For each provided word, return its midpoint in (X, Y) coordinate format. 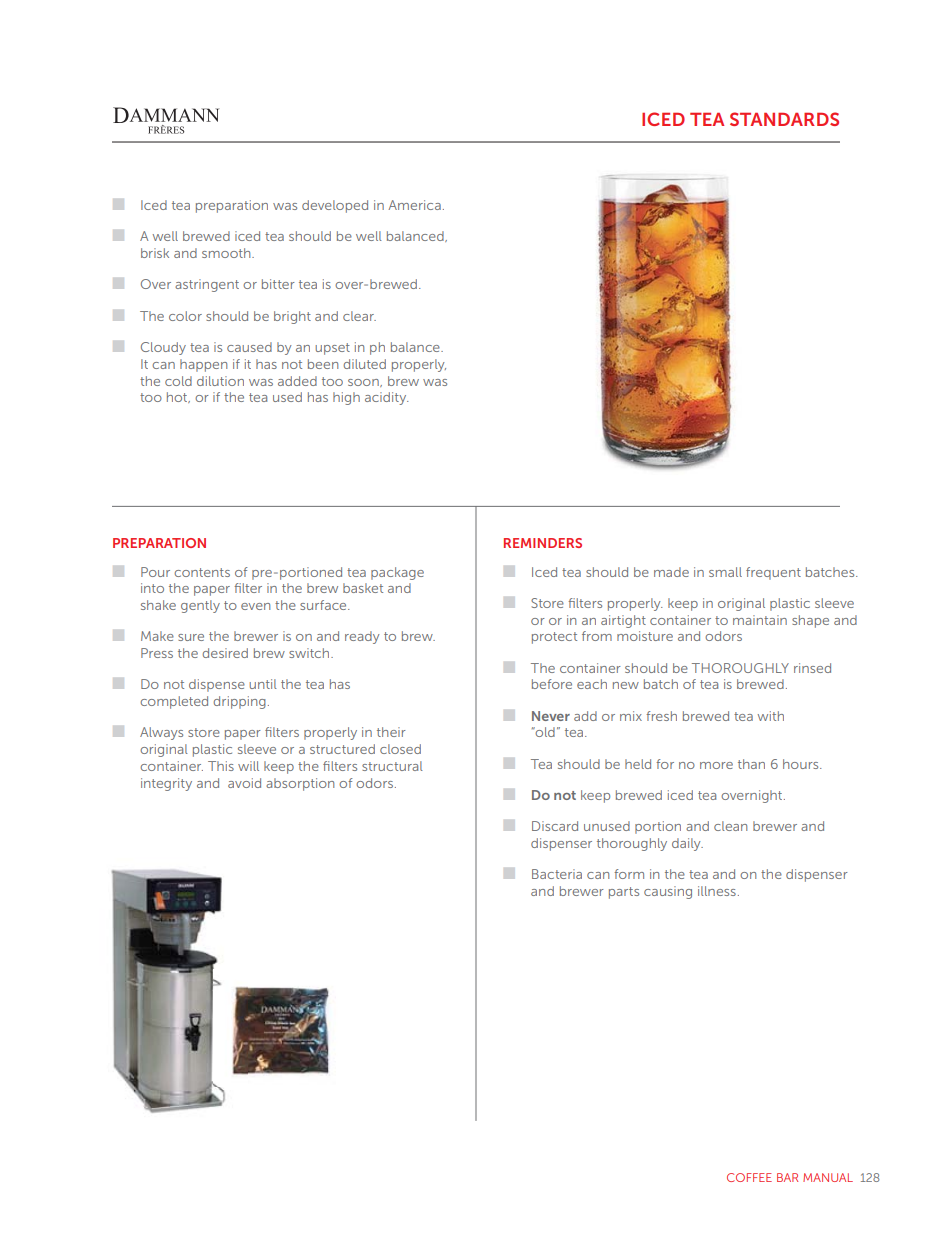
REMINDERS (543, 543)
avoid (244, 783)
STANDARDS (784, 119)
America (414, 205)
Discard (555, 826)
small (725, 572)
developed (335, 206)
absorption (300, 784)
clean (730, 826)
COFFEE (749, 1177)
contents (202, 572)
